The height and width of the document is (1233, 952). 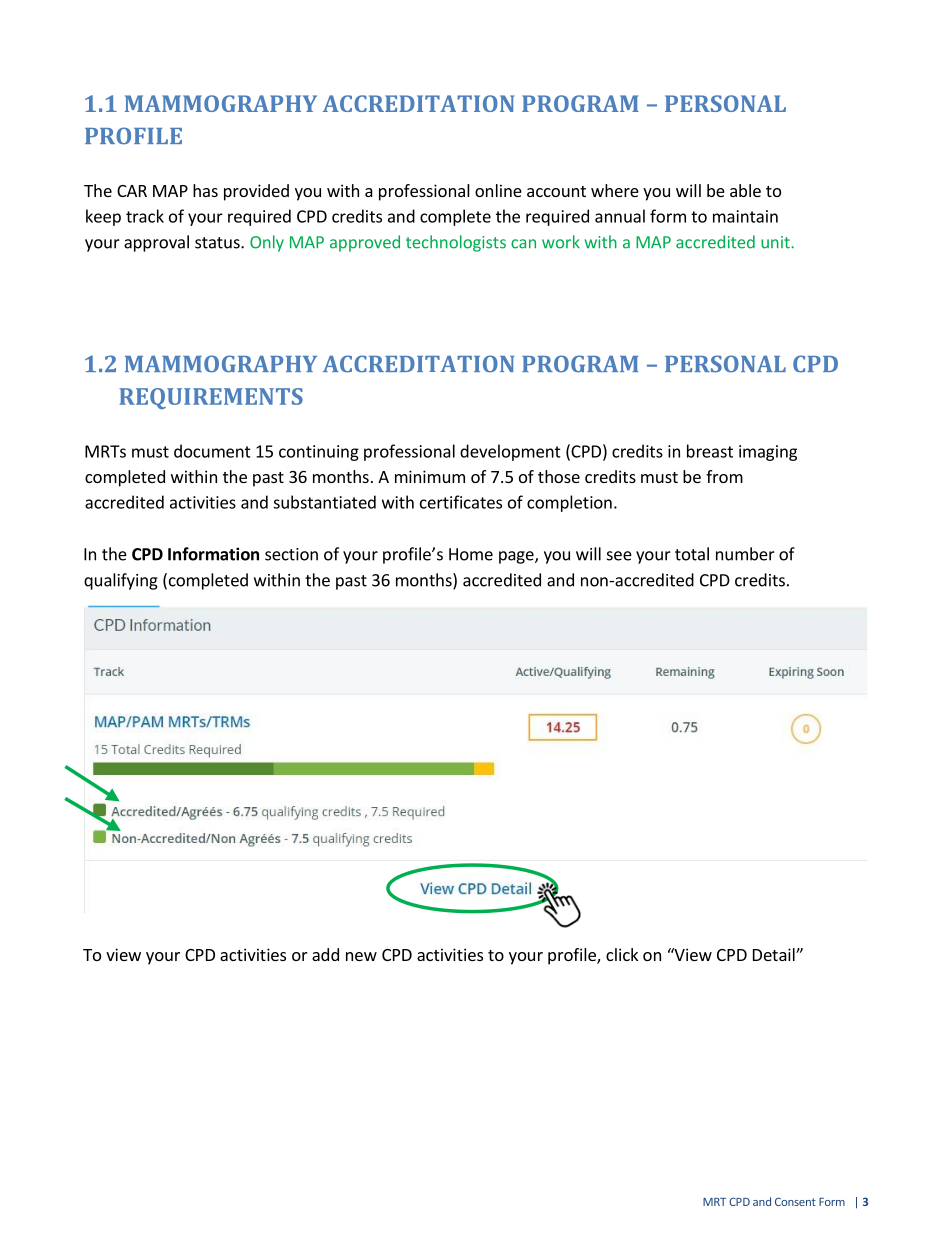 I want to click on technologists, so click(x=456, y=243).
